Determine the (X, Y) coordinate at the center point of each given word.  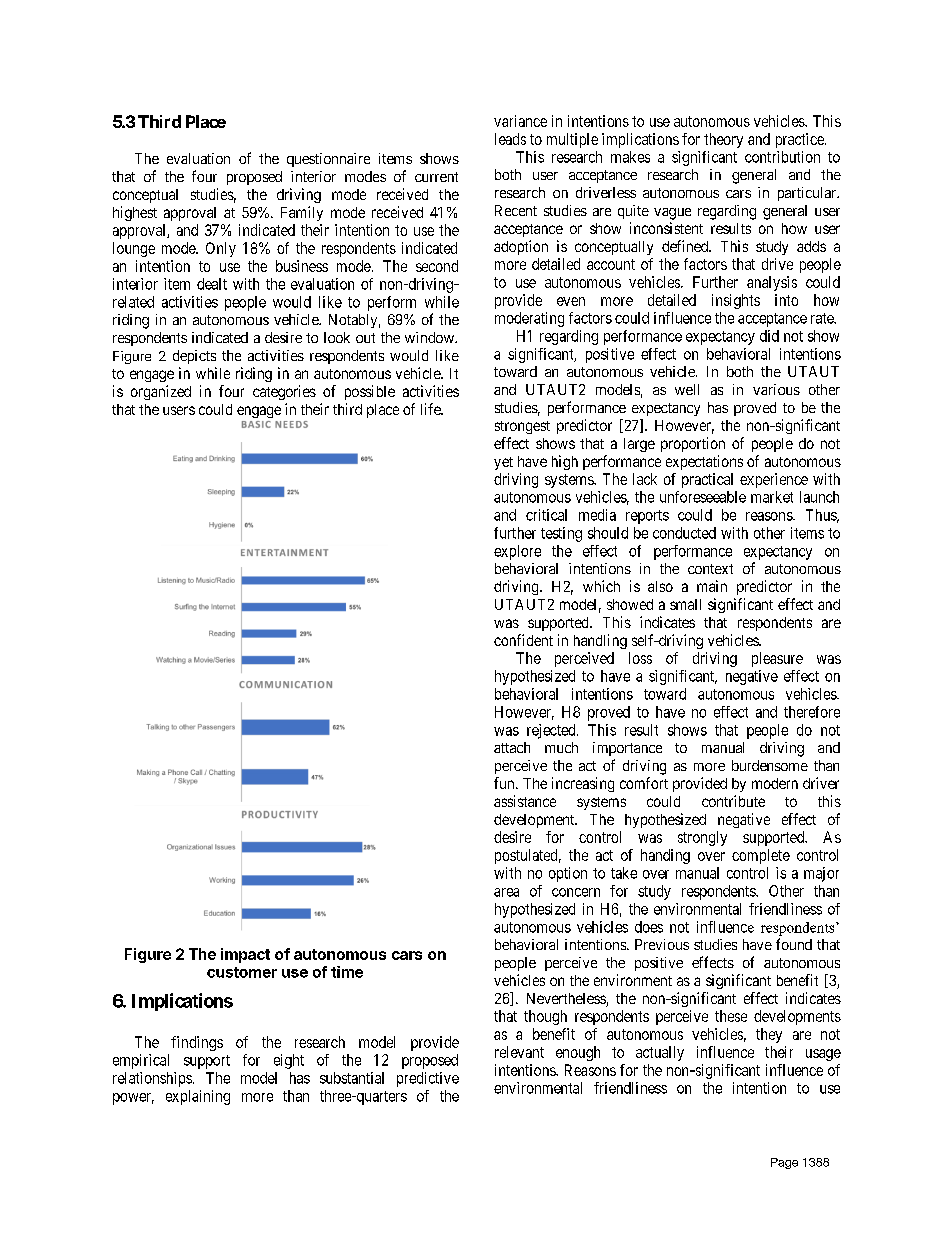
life (431, 409)
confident (523, 640)
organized (161, 392)
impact (245, 955)
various (776, 389)
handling (600, 641)
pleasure (777, 659)
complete (761, 856)
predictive (428, 1079)
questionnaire (328, 160)
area (506, 892)
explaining (198, 1097)
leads (510, 139)
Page (784, 1163)
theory (723, 140)
